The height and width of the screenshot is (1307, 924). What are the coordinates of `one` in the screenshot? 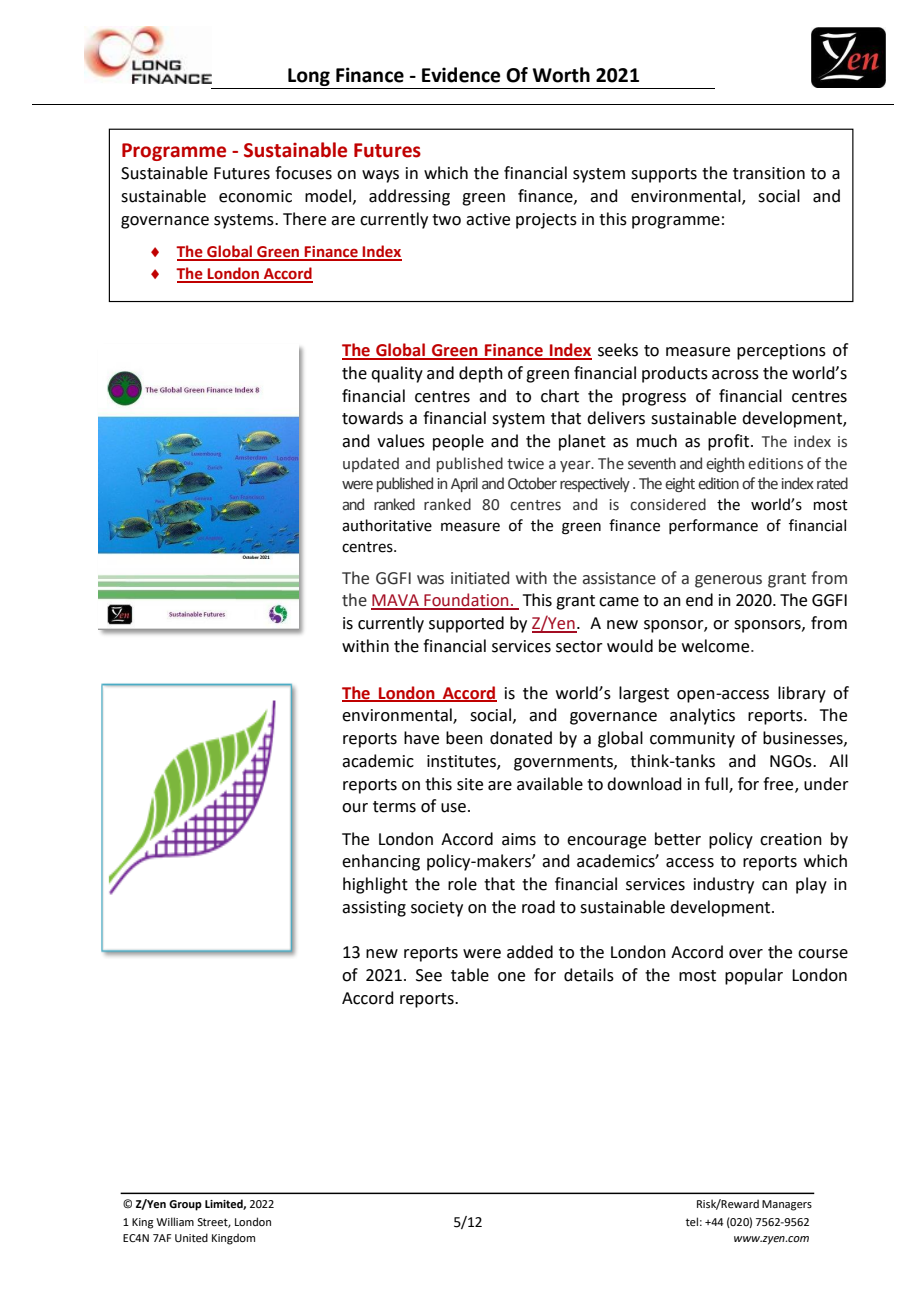 It's located at (511, 977).
